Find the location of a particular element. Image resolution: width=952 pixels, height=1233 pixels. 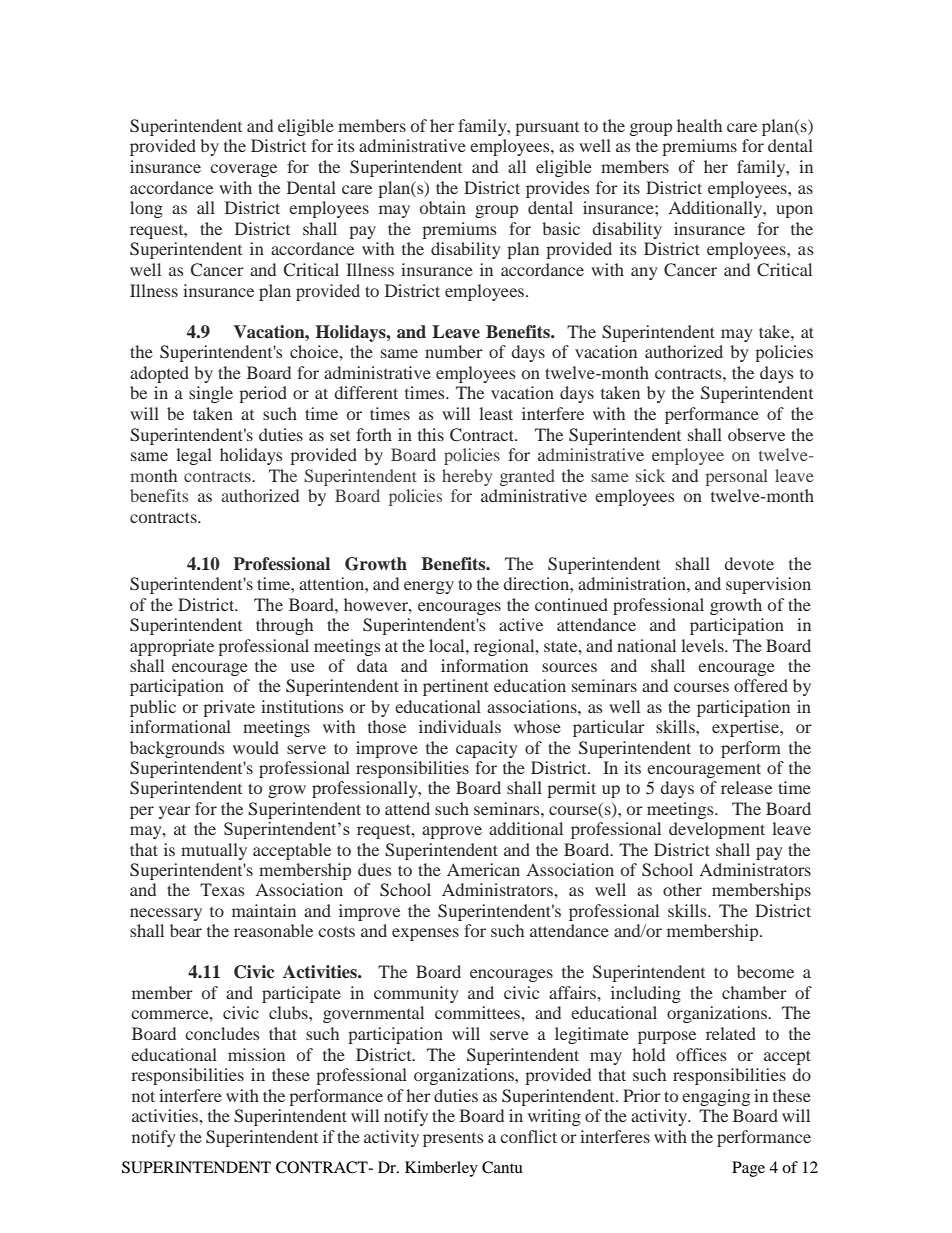

legal is located at coordinates (194, 456).
